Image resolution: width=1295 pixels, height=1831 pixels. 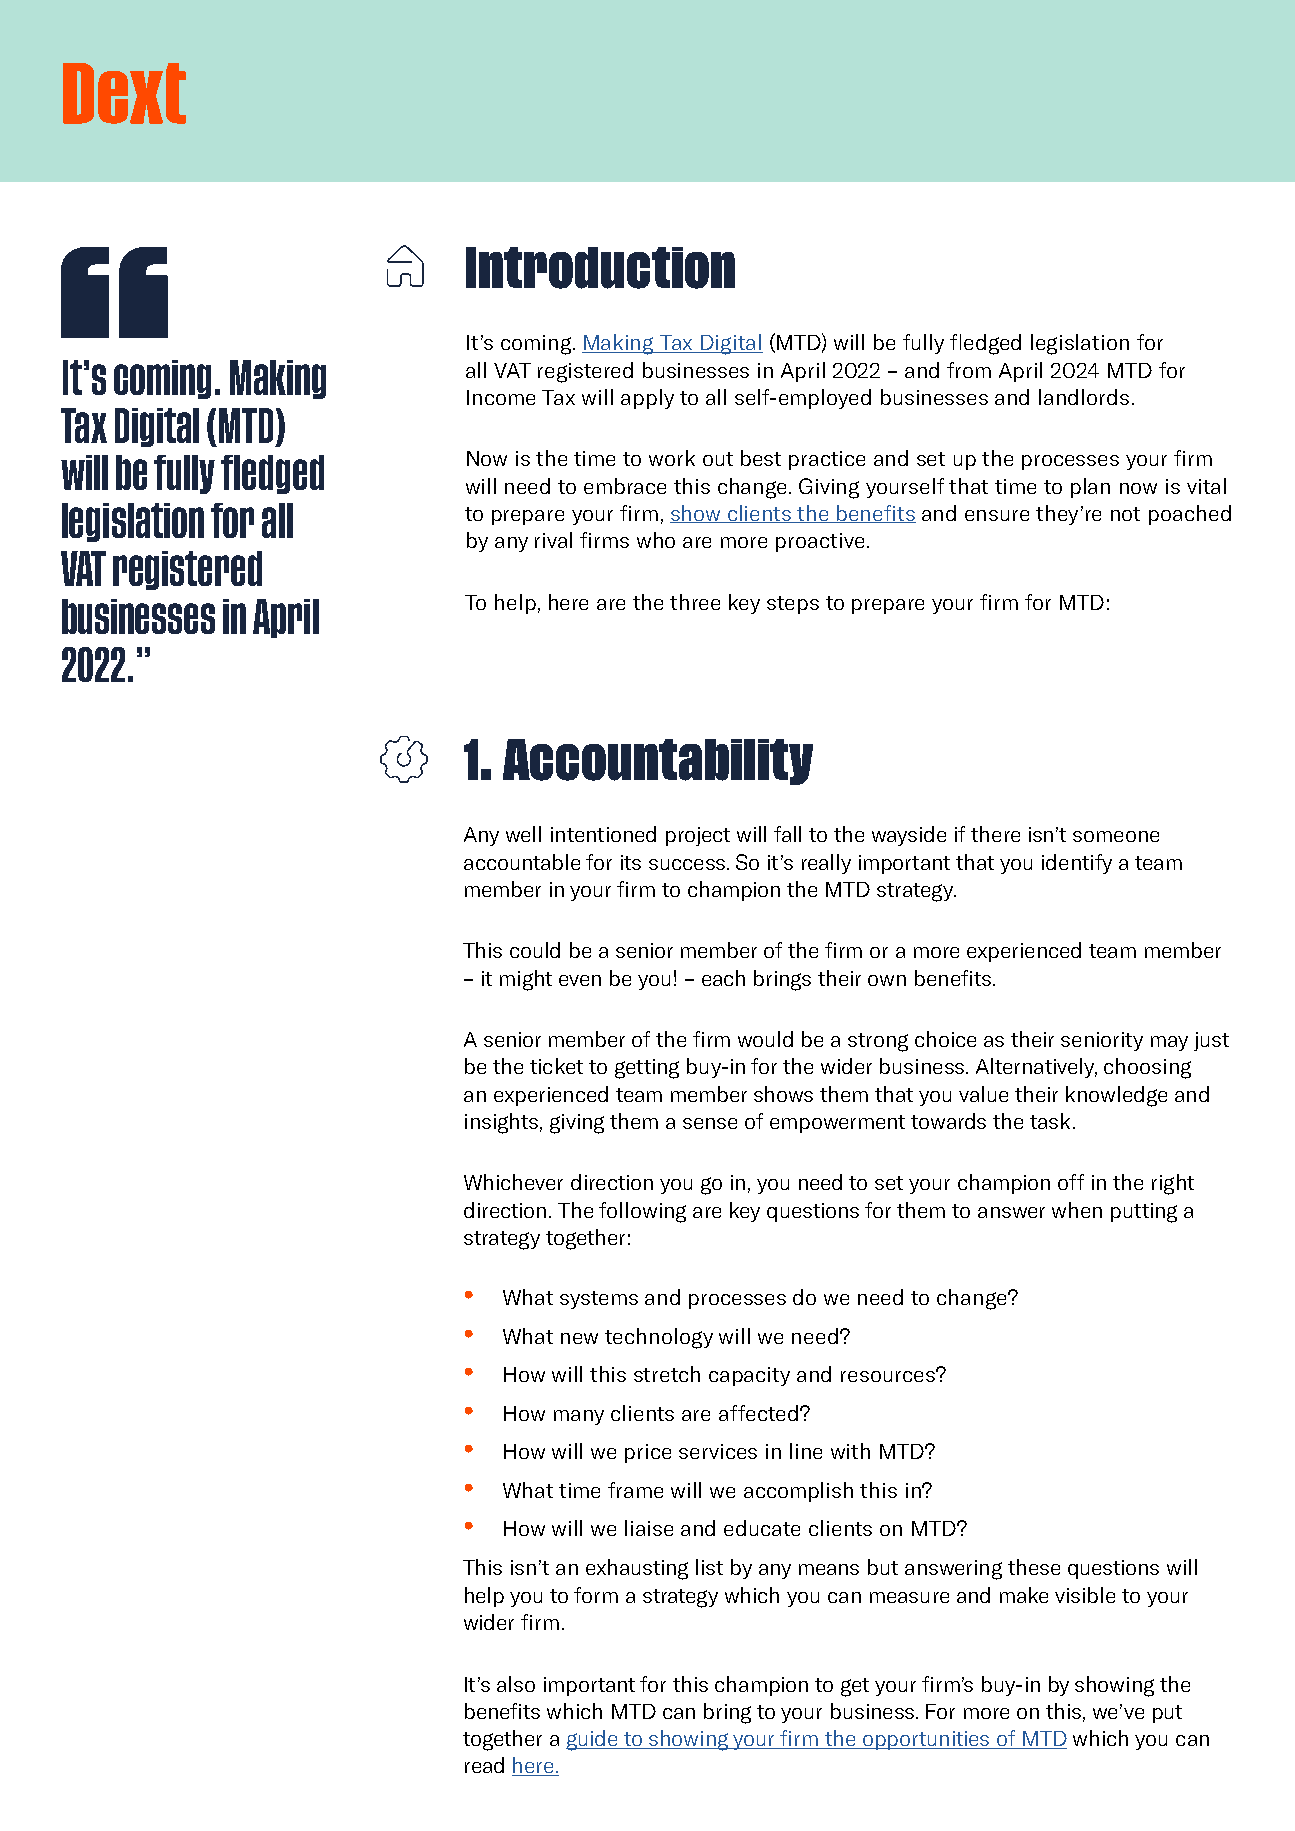 What do you see at coordinates (1084, 397) in the image?
I see `landlords` at bounding box center [1084, 397].
